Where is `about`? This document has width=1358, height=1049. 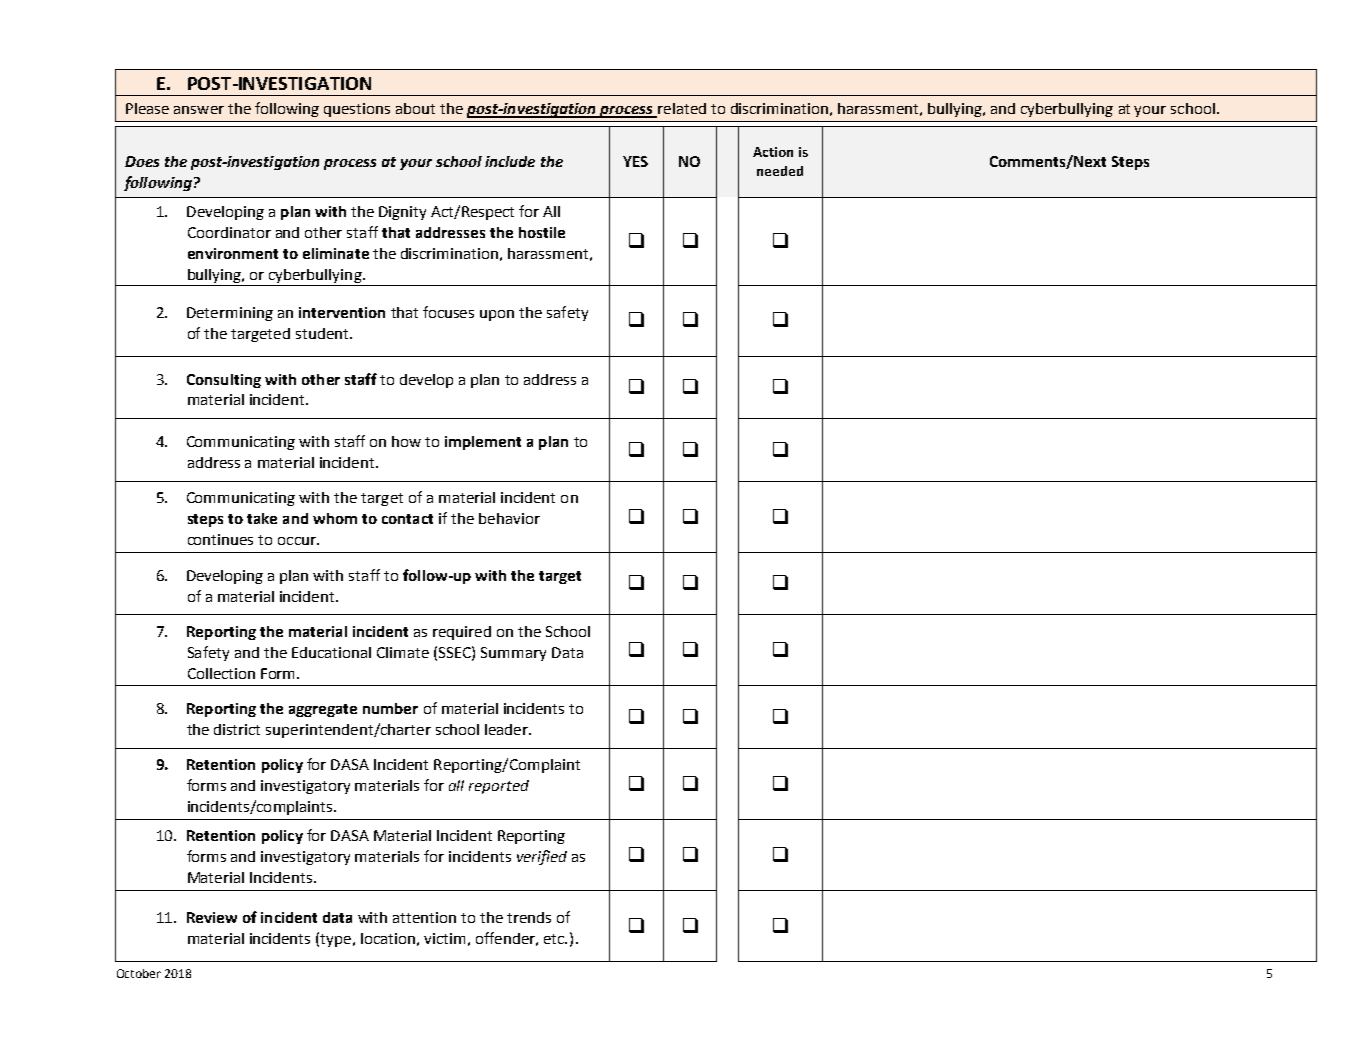 about is located at coordinates (415, 108).
